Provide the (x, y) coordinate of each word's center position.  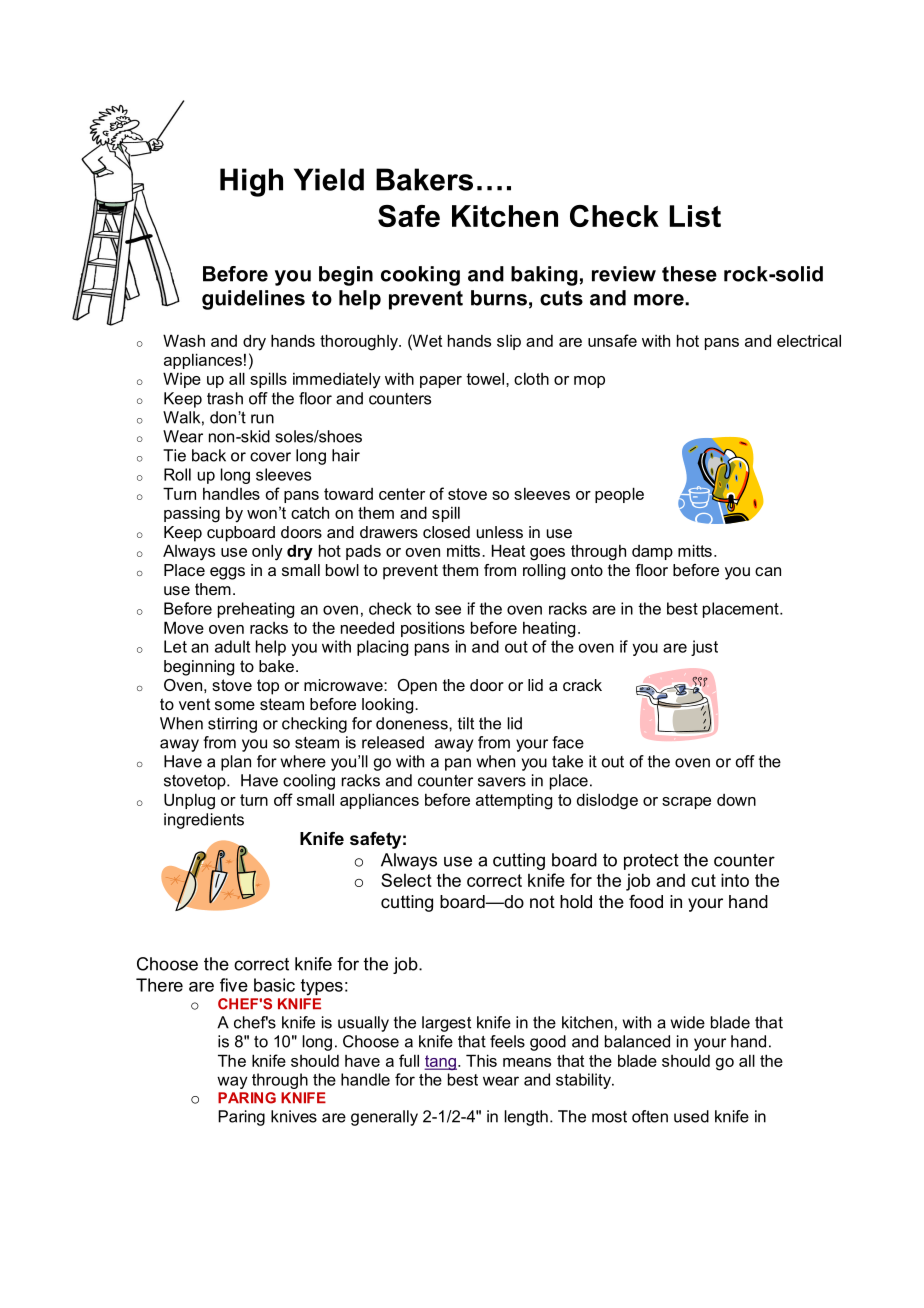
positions (433, 629)
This (481, 1060)
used (691, 1116)
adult (232, 646)
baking (544, 276)
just (704, 648)
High (251, 182)
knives (294, 1116)
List (695, 216)
